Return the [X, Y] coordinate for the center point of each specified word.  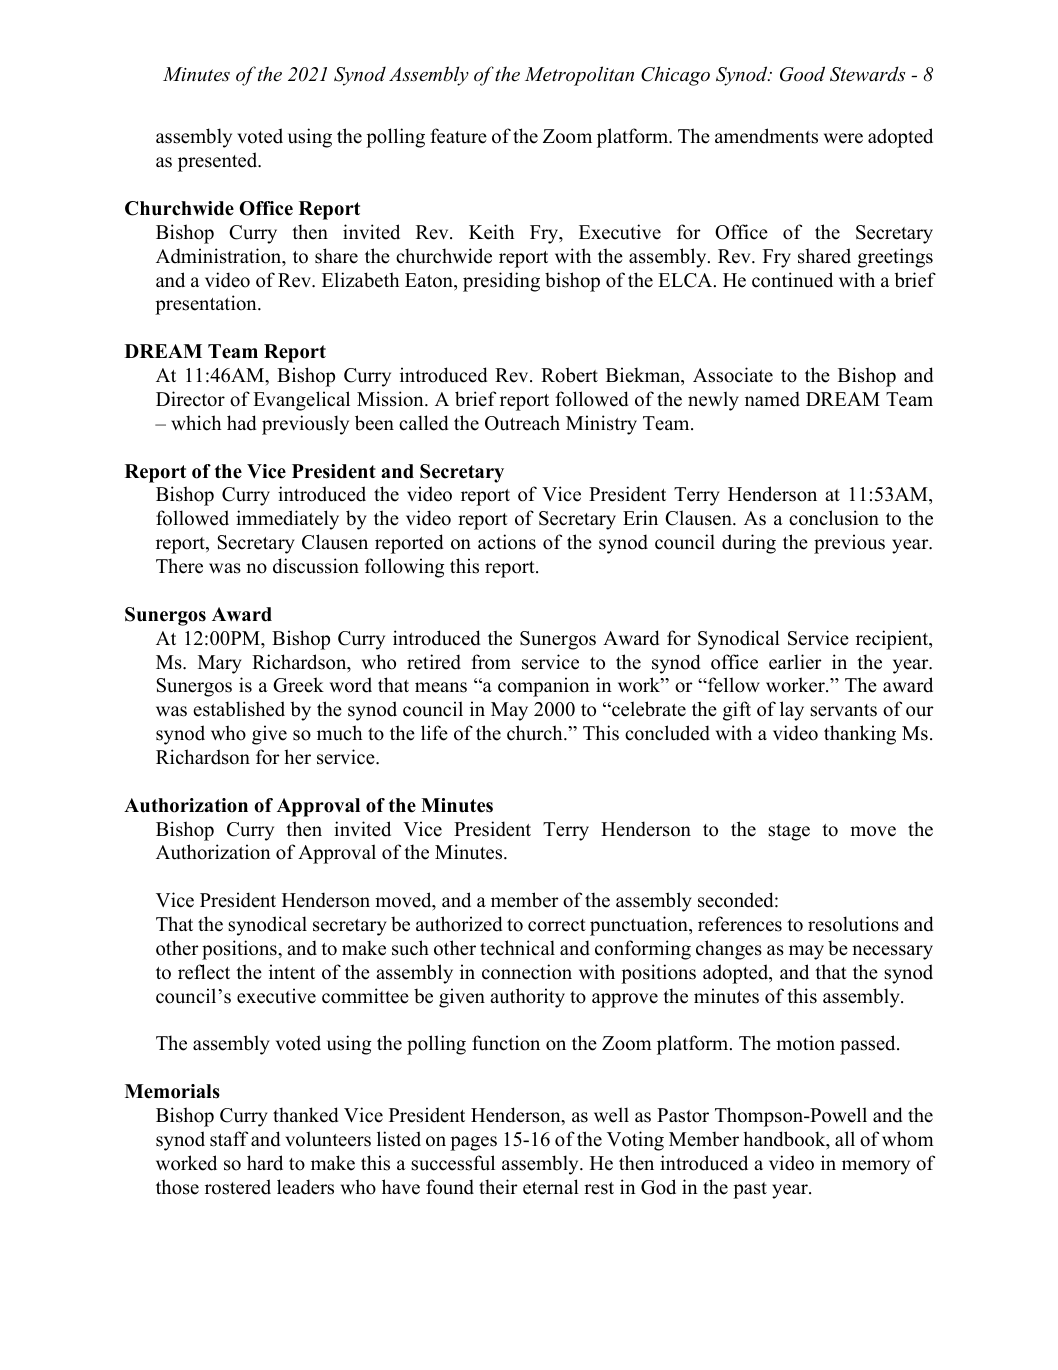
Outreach [522, 423]
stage [789, 832]
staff [229, 1139]
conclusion [834, 518]
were [843, 138]
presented [219, 162]
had [241, 423]
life [434, 733]
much [339, 733]
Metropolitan [579, 76]
